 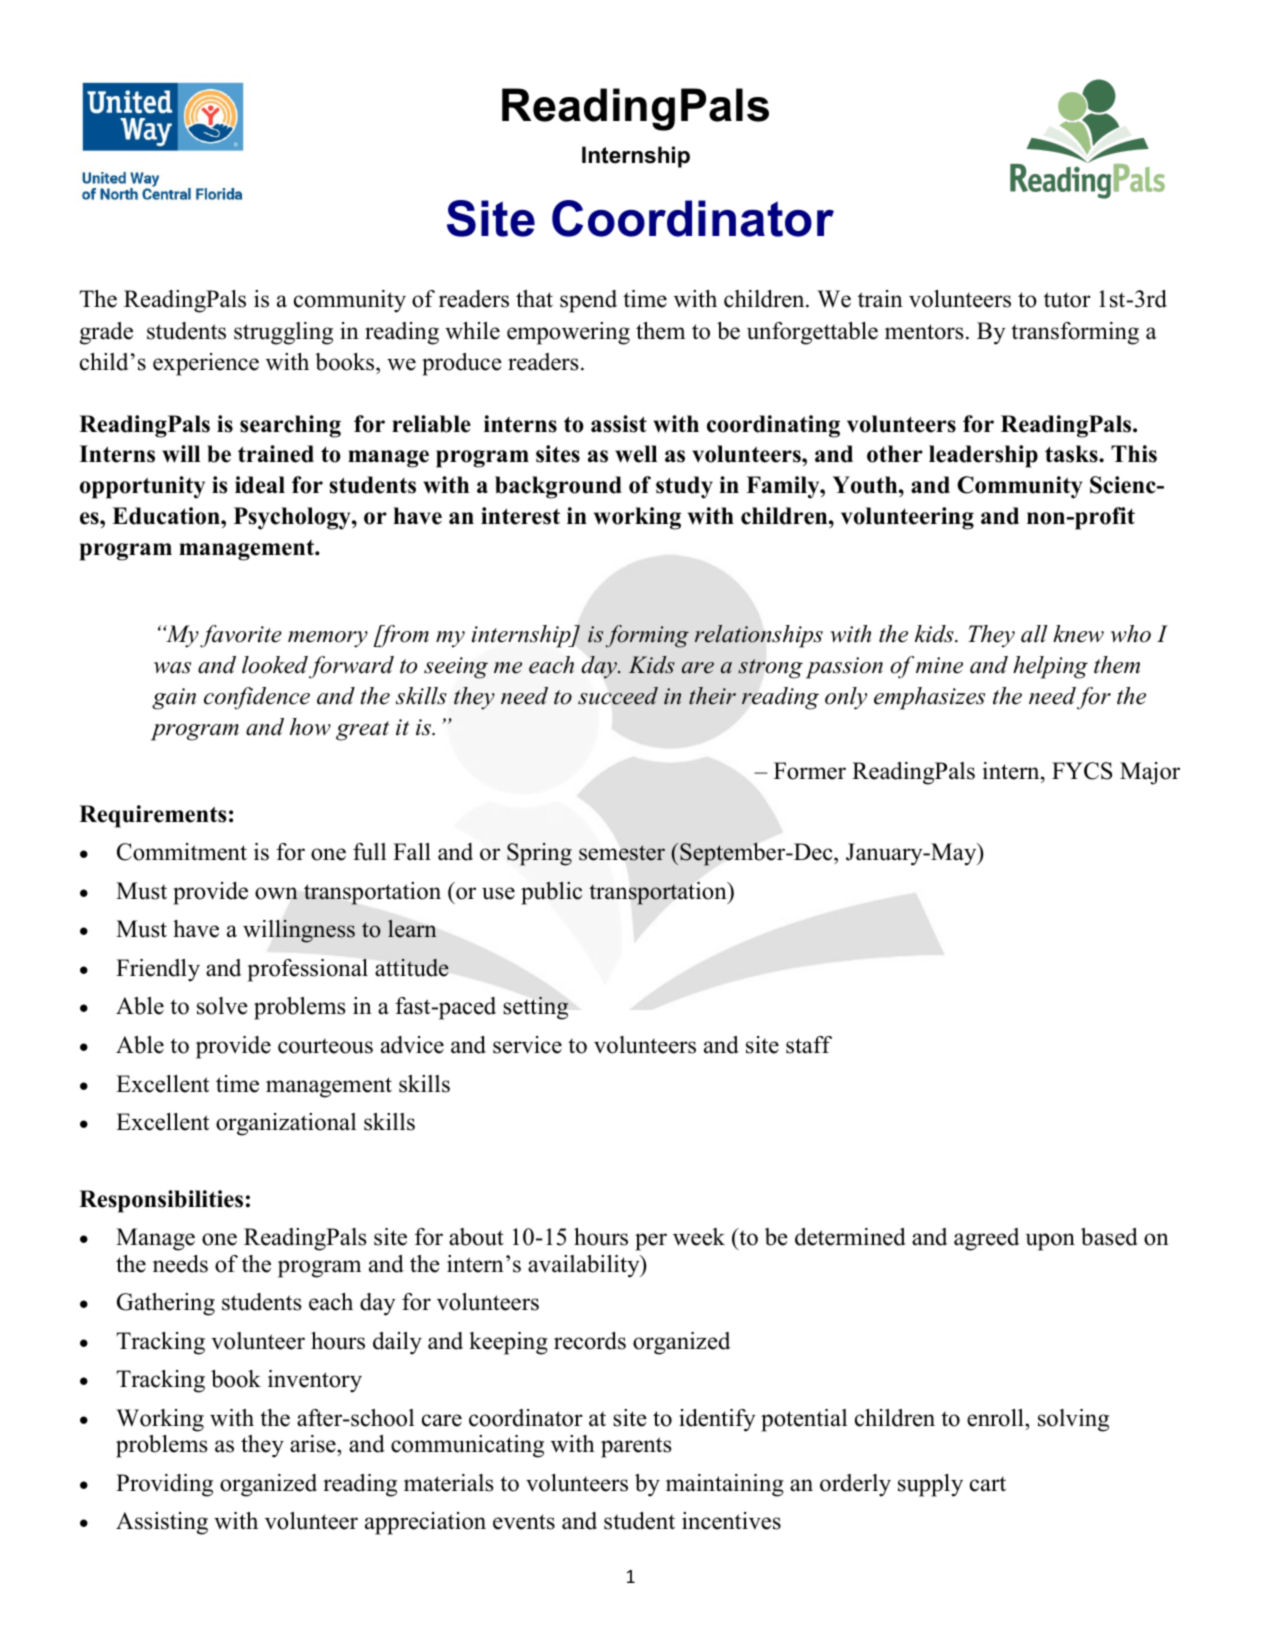 What do you see at coordinates (1067, 300) in the document?
I see `tutor` at bounding box center [1067, 300].
